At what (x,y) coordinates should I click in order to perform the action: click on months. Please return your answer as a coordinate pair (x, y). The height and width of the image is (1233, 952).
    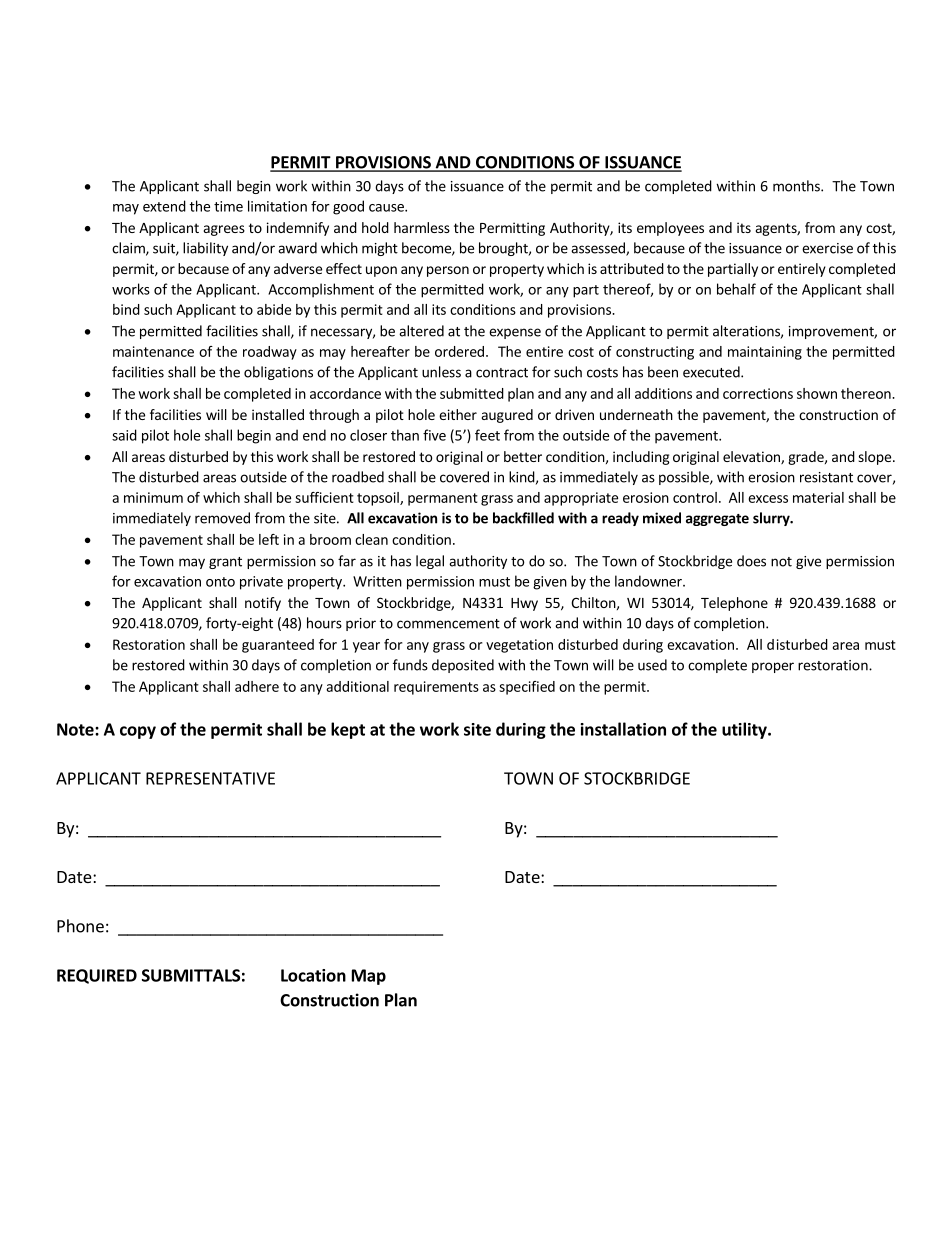
    Looking at the image, I should click on (797, 186).
